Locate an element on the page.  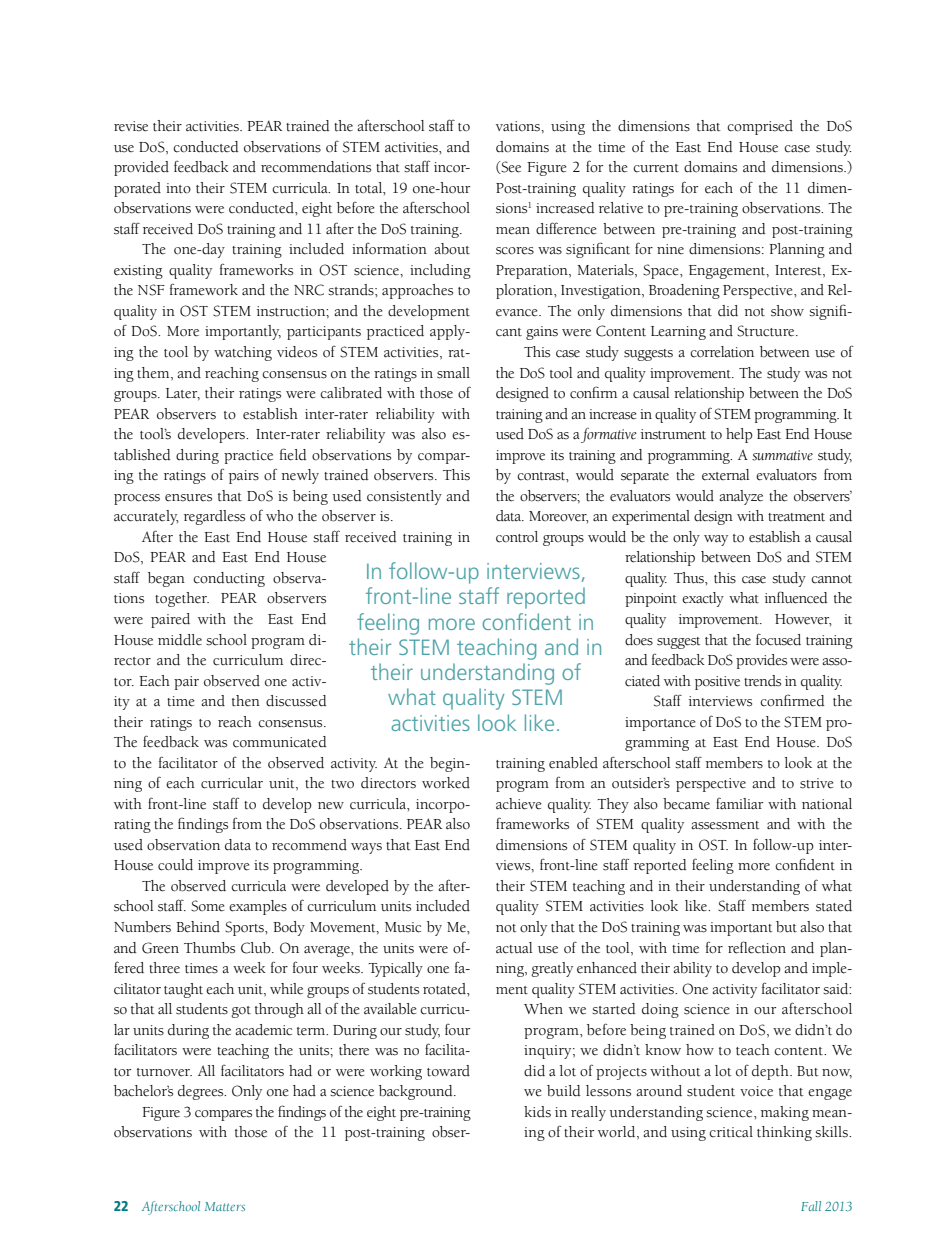
kids is located at coordinates (537, 1112).
